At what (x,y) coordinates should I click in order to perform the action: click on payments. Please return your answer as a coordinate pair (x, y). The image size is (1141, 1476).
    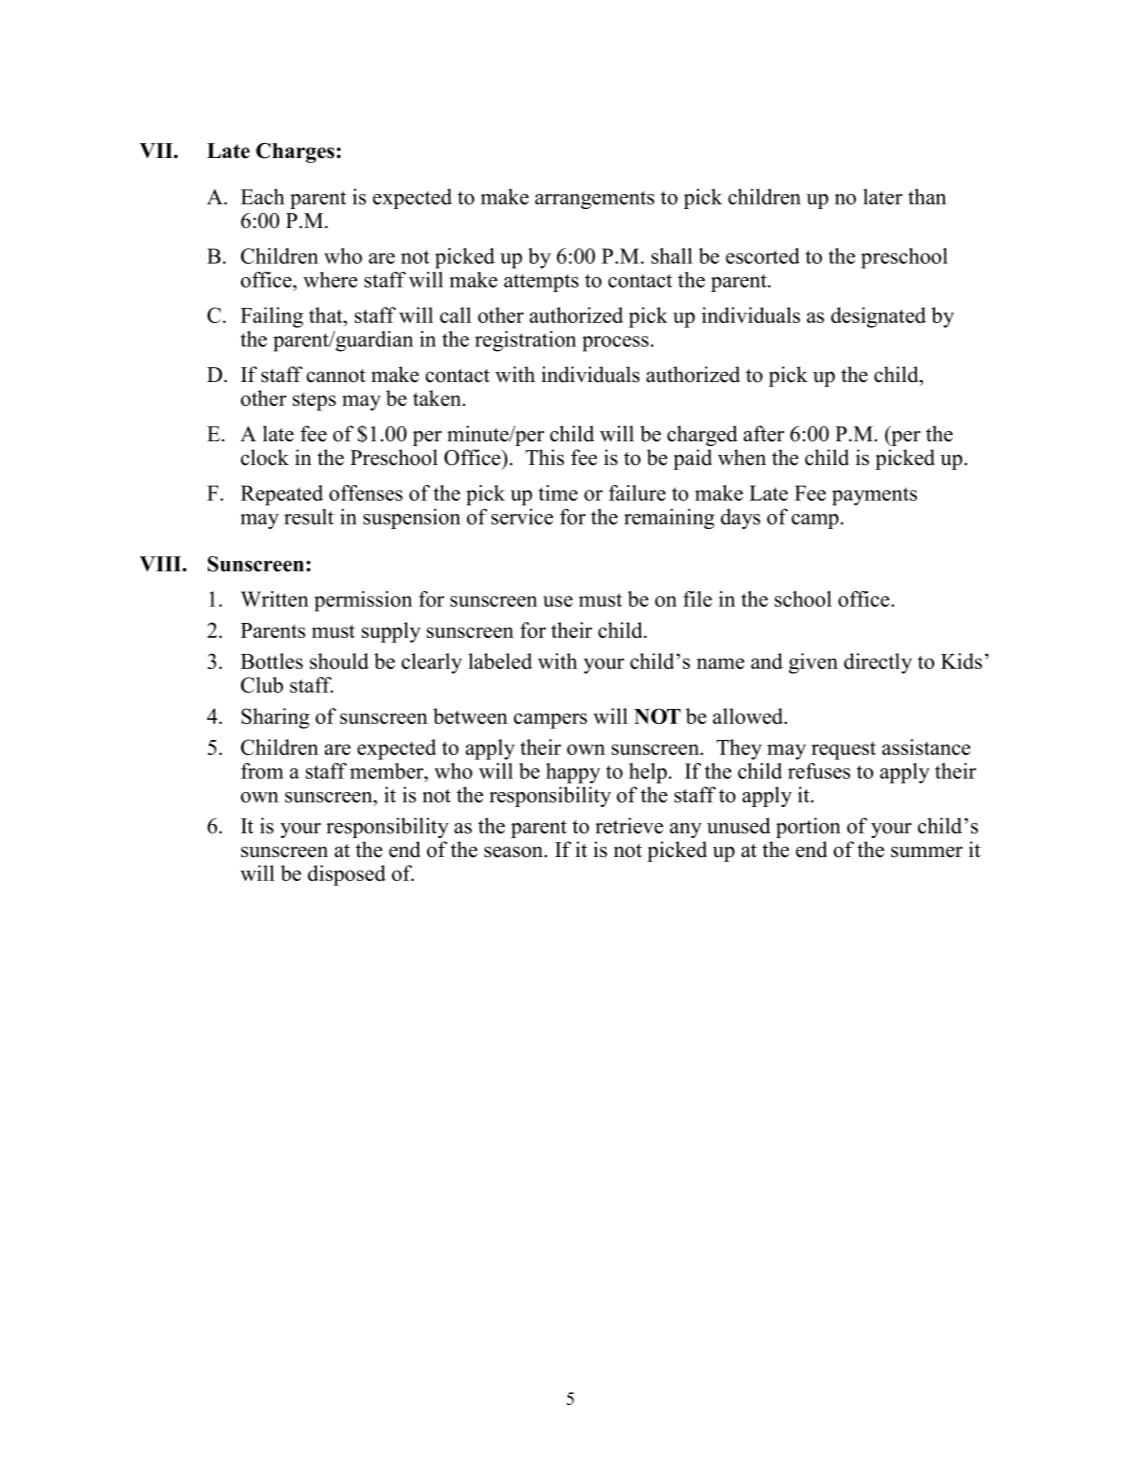
    Looking at the image, I should click on (874, 496).
